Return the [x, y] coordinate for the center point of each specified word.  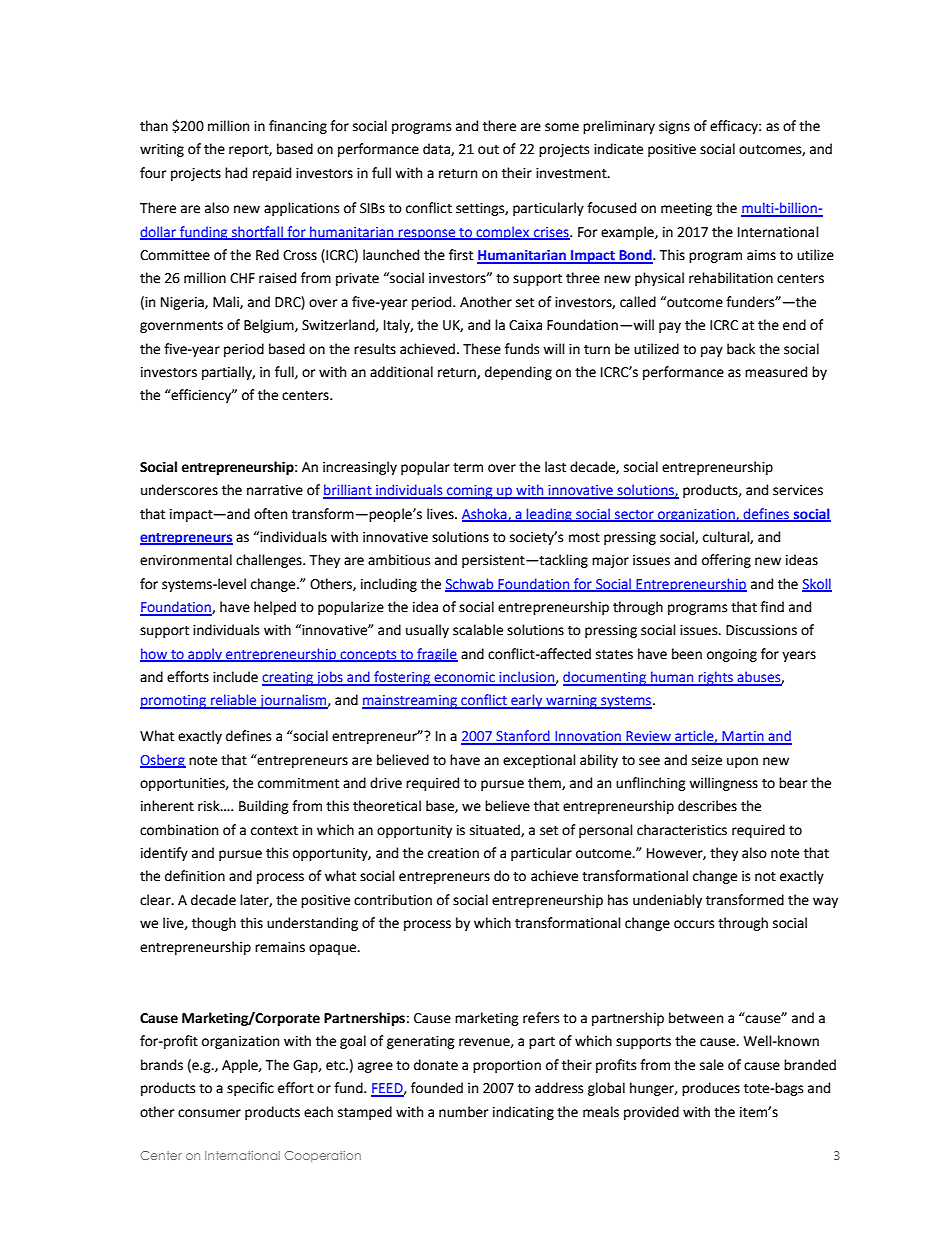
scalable [478, 630]
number [463, 1112]
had [236, 173]
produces [711, 1089]
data [437, 149]
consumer [209, 1113]
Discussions [761, 630]
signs [674, 127]
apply [205, 655]
